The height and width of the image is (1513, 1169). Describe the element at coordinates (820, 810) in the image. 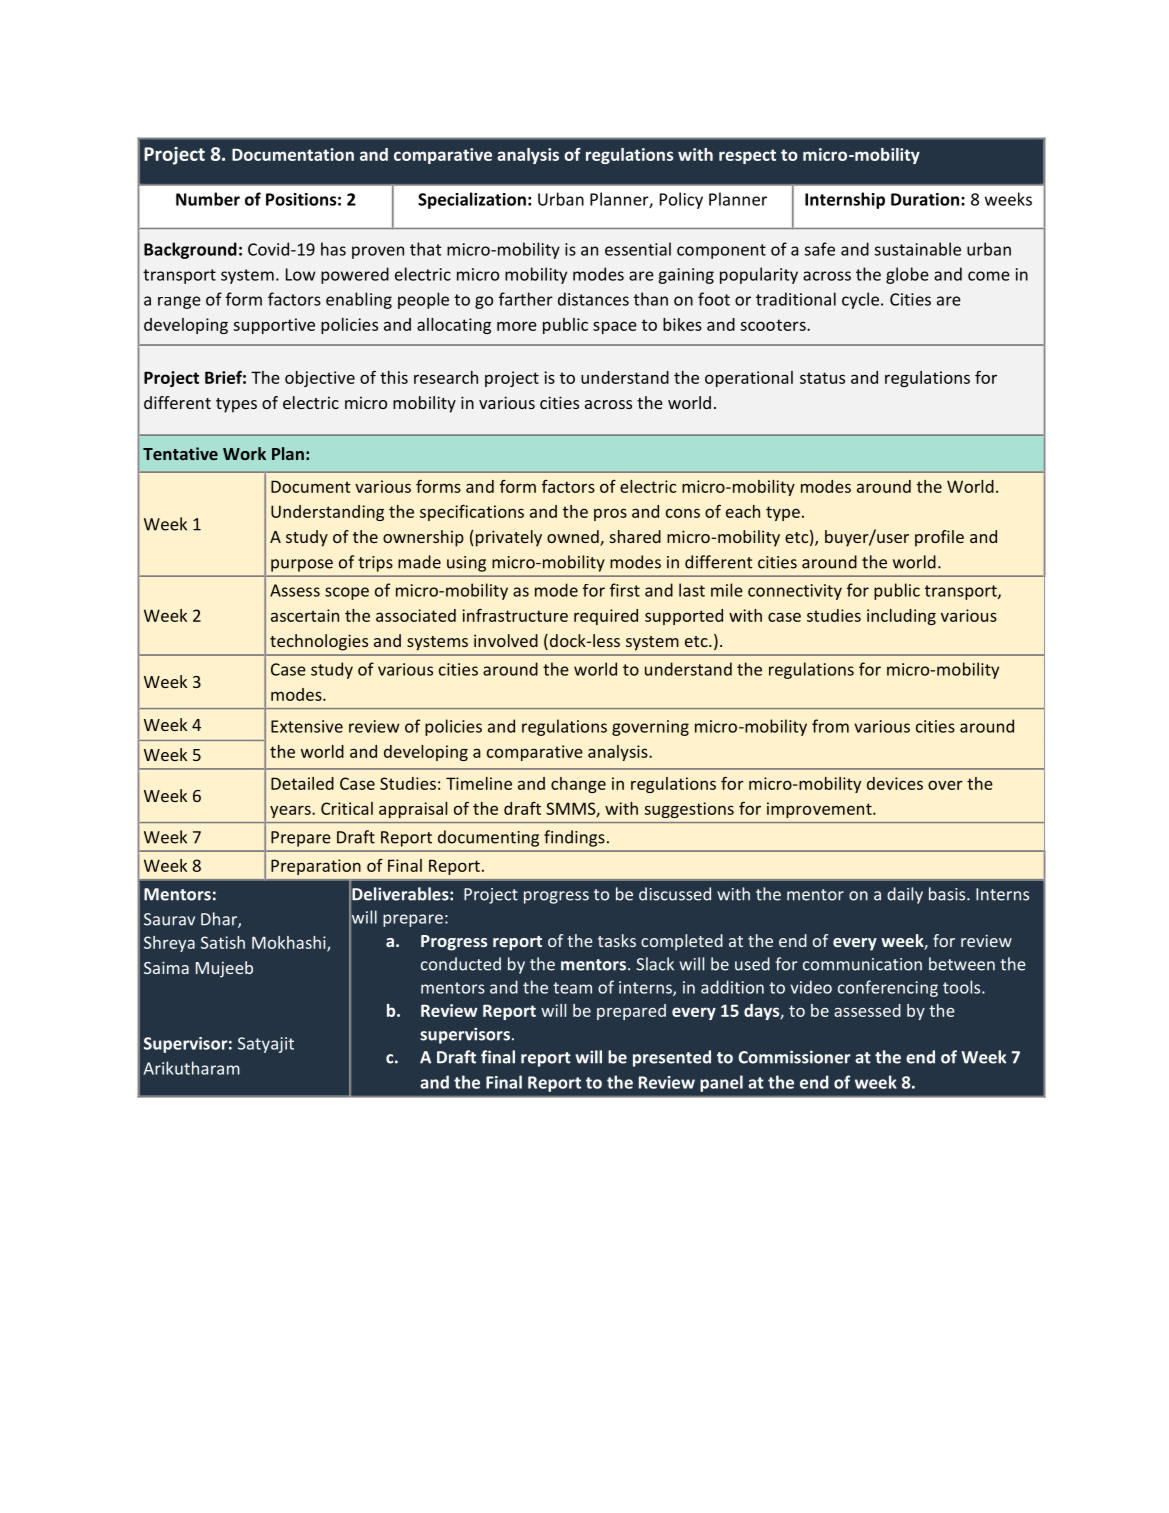

I see `improvement` at that location.
